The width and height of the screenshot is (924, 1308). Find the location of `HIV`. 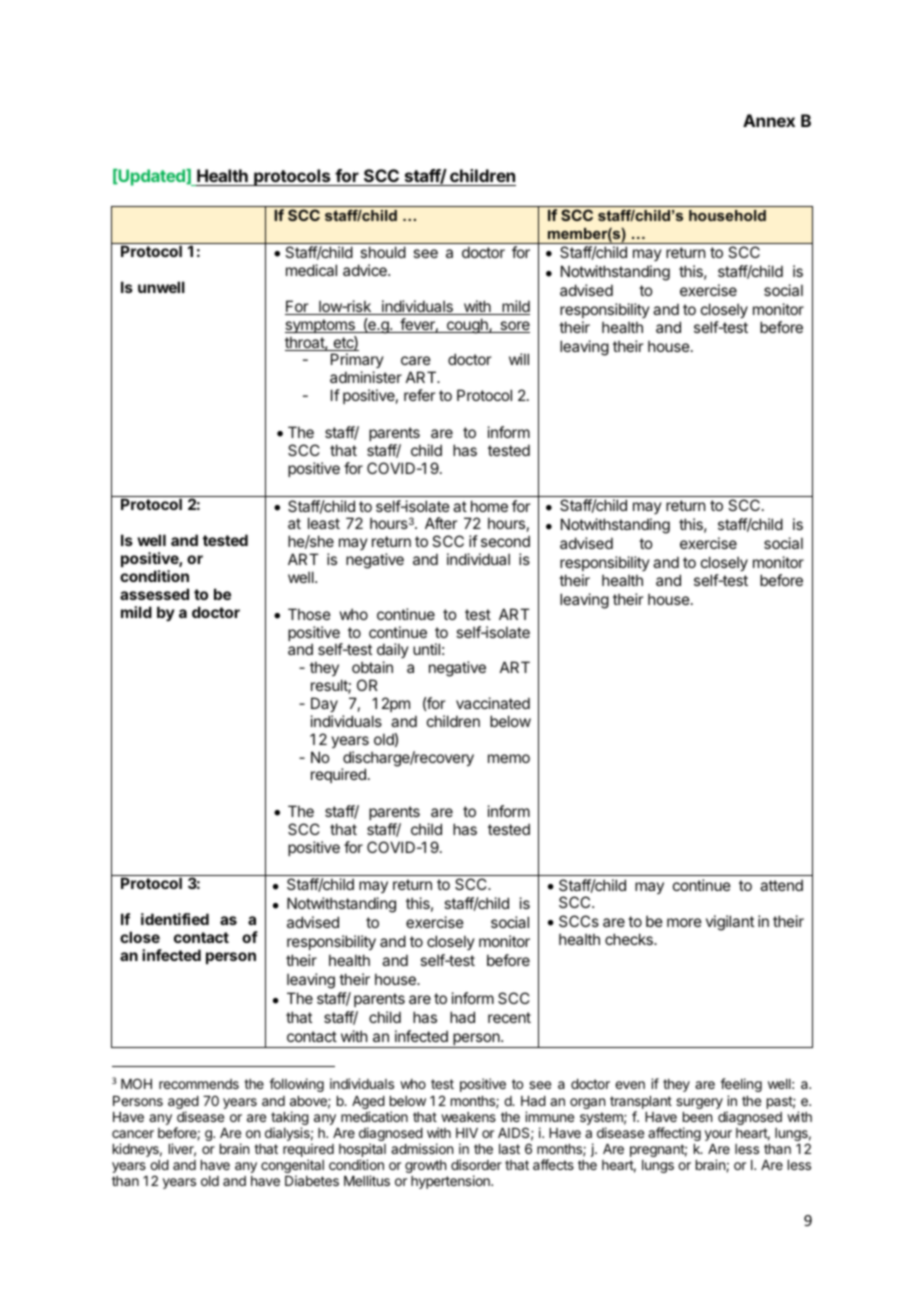

HIV is located at coordinates (467, 1133).
